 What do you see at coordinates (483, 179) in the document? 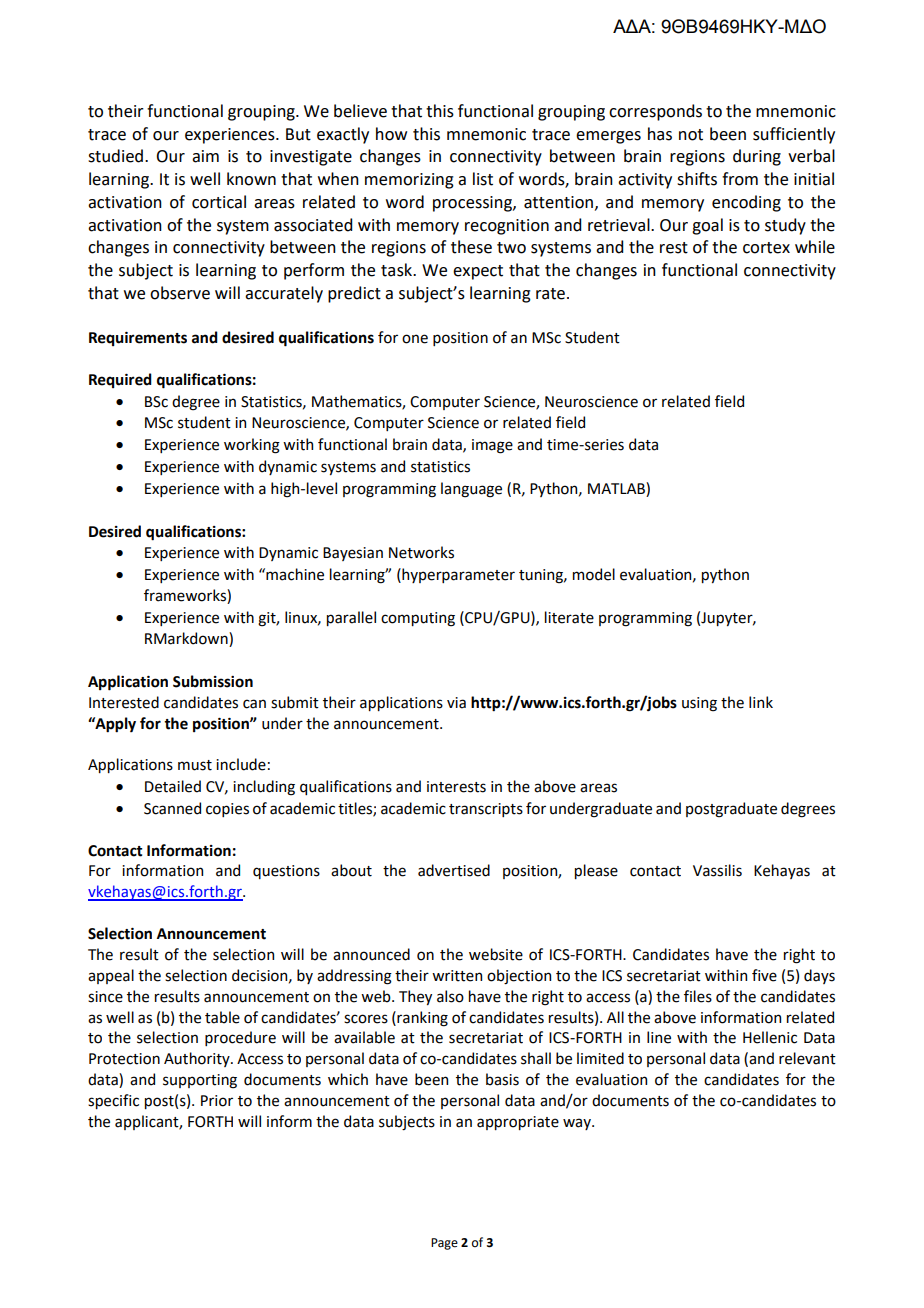
I see `list` at bounding box center [483, 179].
